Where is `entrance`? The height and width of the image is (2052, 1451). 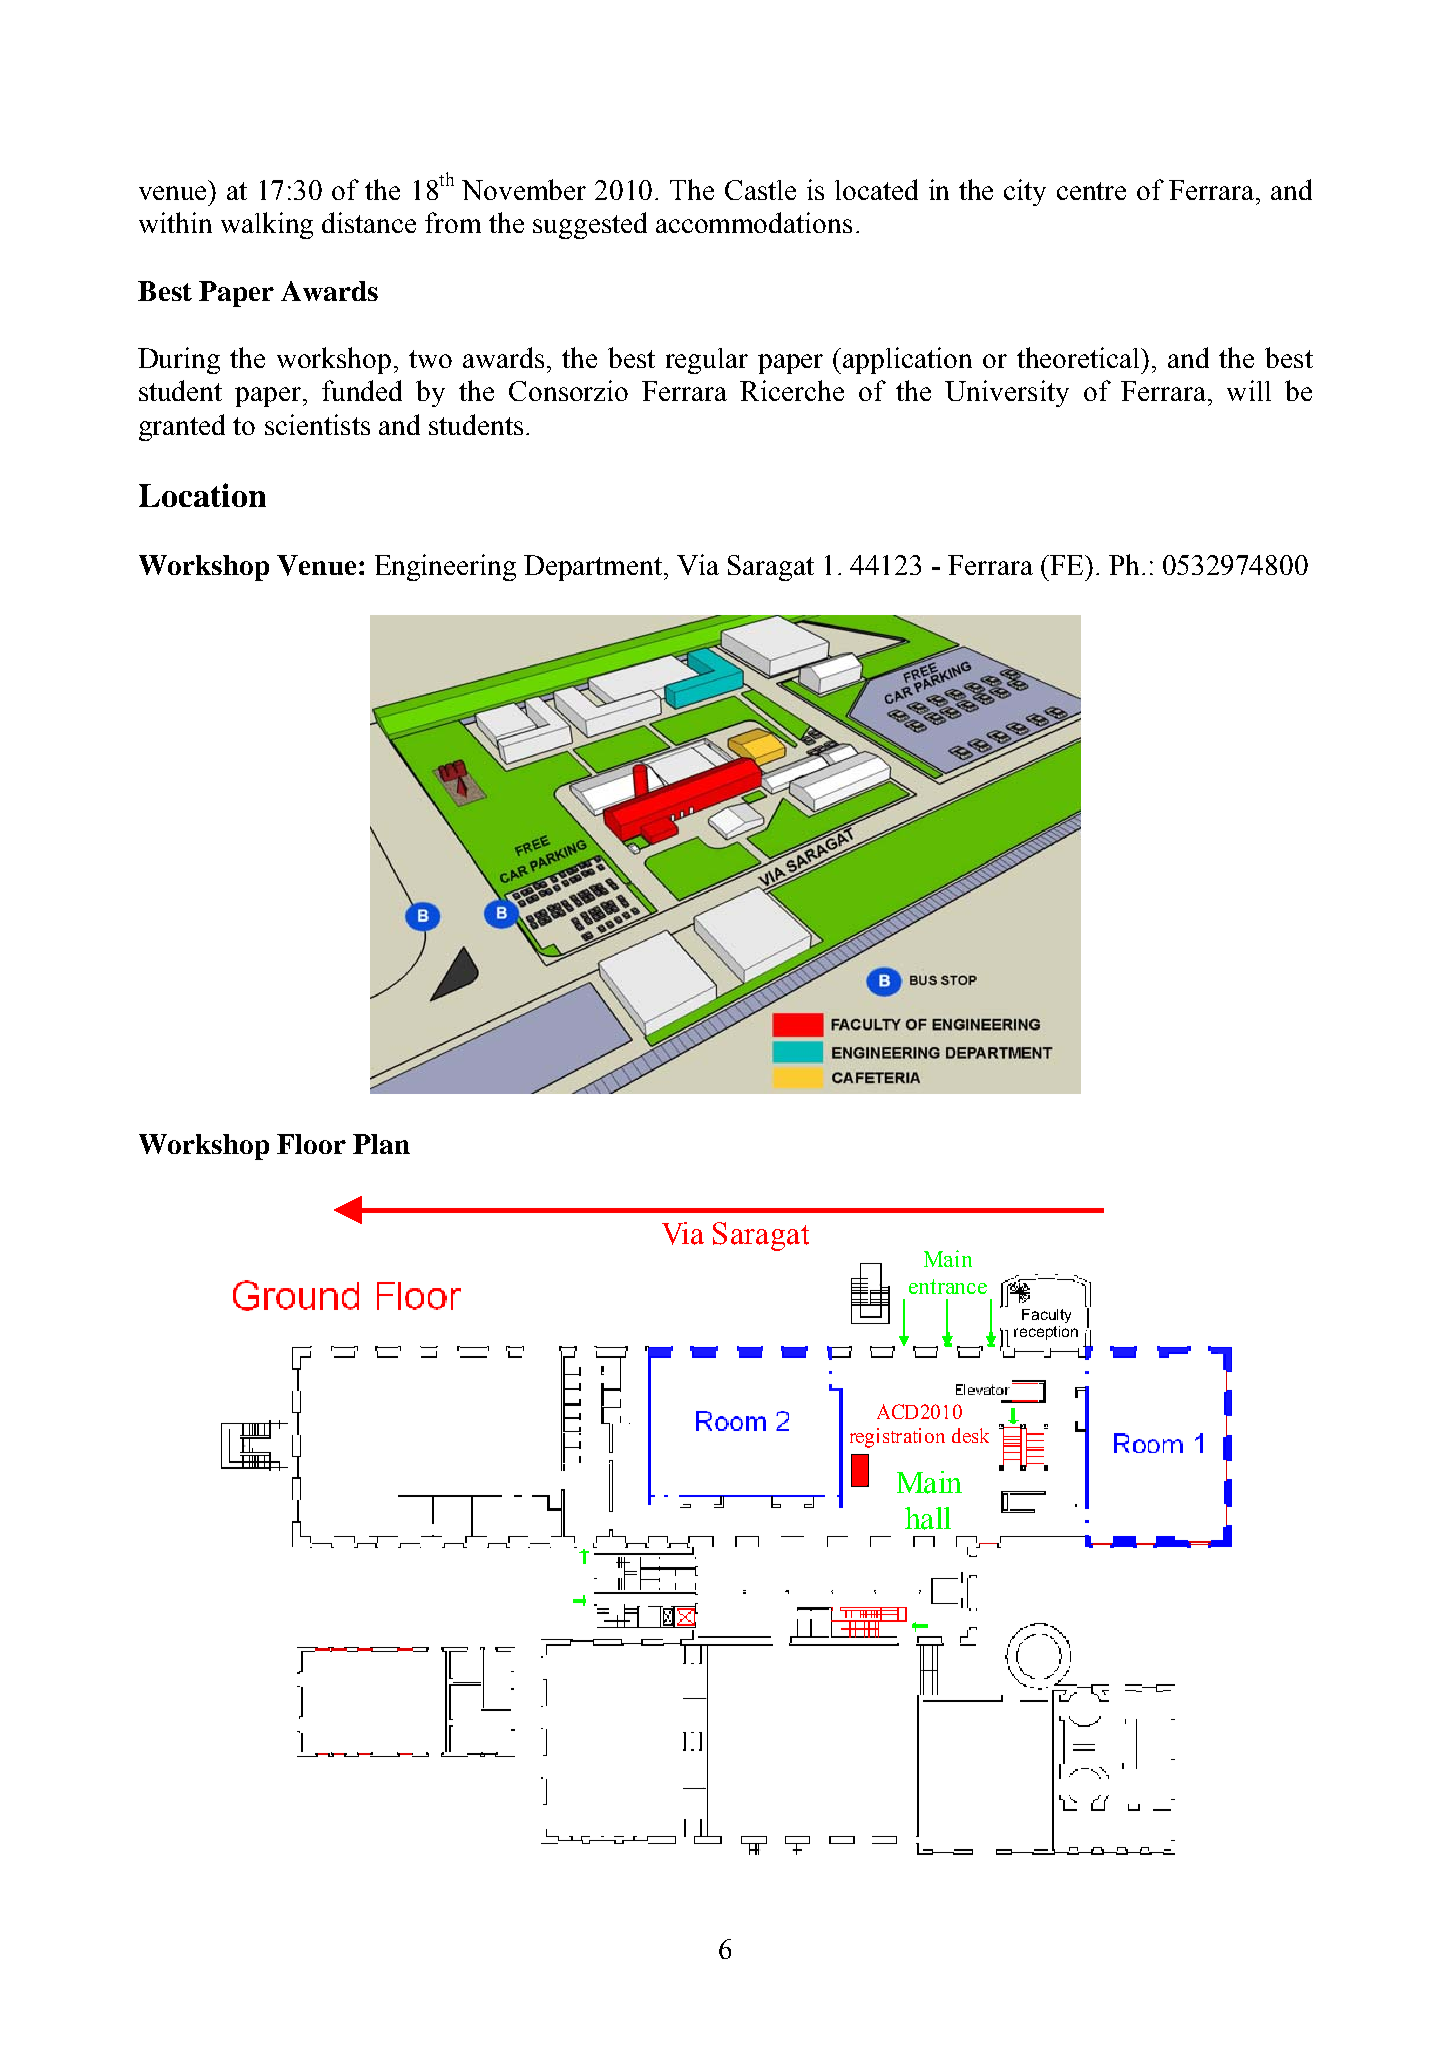 entrance is located at coordinates (948, 1286).
